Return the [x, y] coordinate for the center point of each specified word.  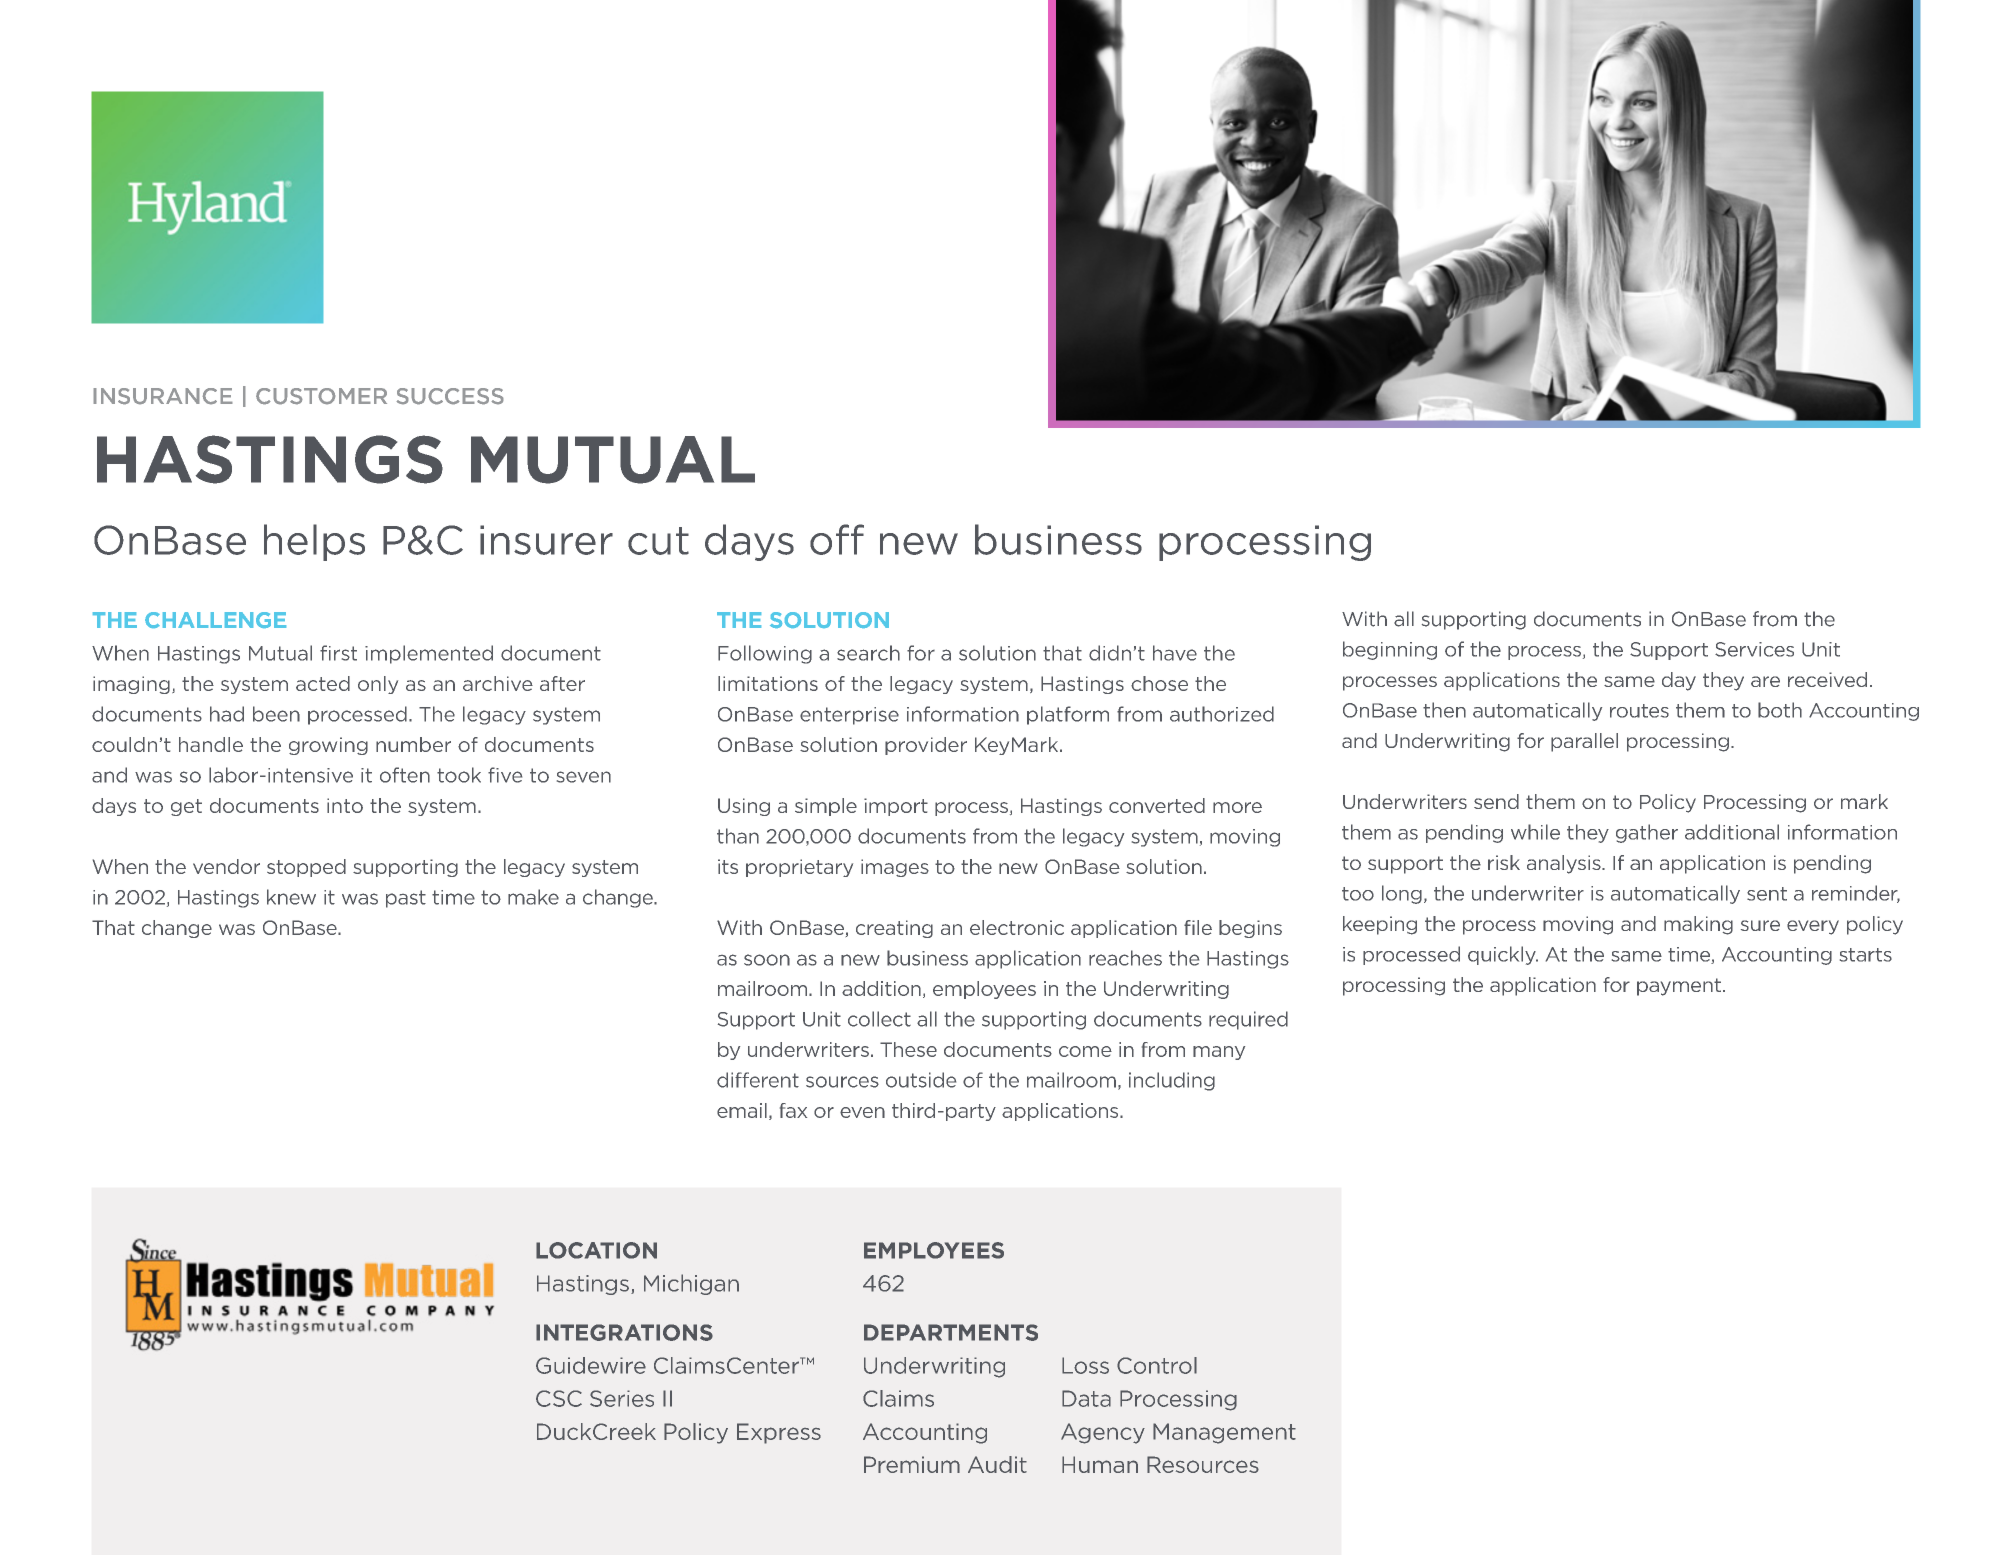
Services [1754, 649]
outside [921, 1080]
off [837, 539]
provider [926, 746]
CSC [559, 1398]
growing [328, 746]
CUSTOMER [321, 396]
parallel [1584, 742]
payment [1679, 987]
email [742, 1110]
